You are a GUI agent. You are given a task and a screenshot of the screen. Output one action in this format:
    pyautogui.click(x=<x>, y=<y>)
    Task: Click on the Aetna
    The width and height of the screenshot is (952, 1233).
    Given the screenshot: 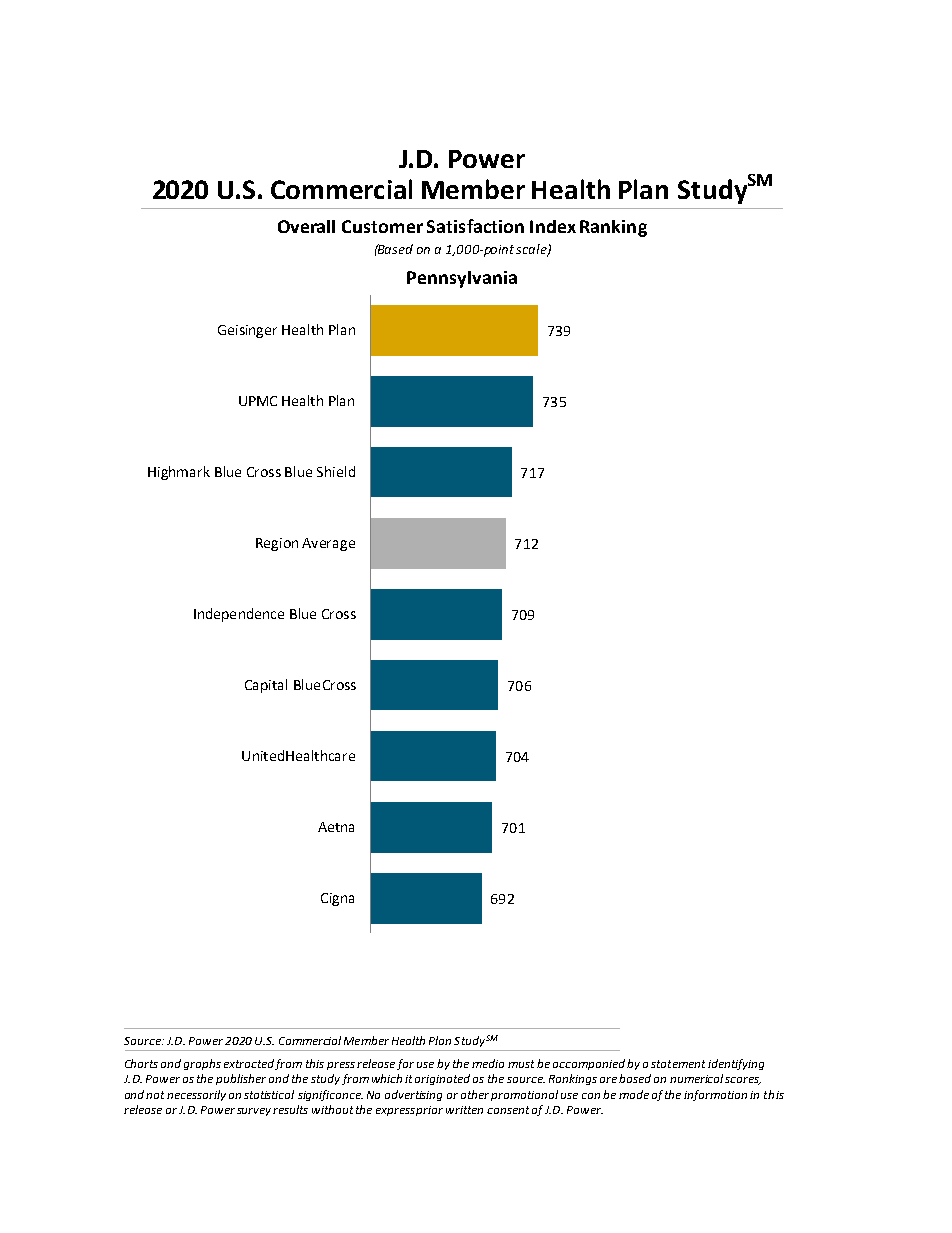 What is the action you would take?
    pyautogui.click(x=336, y=827)
